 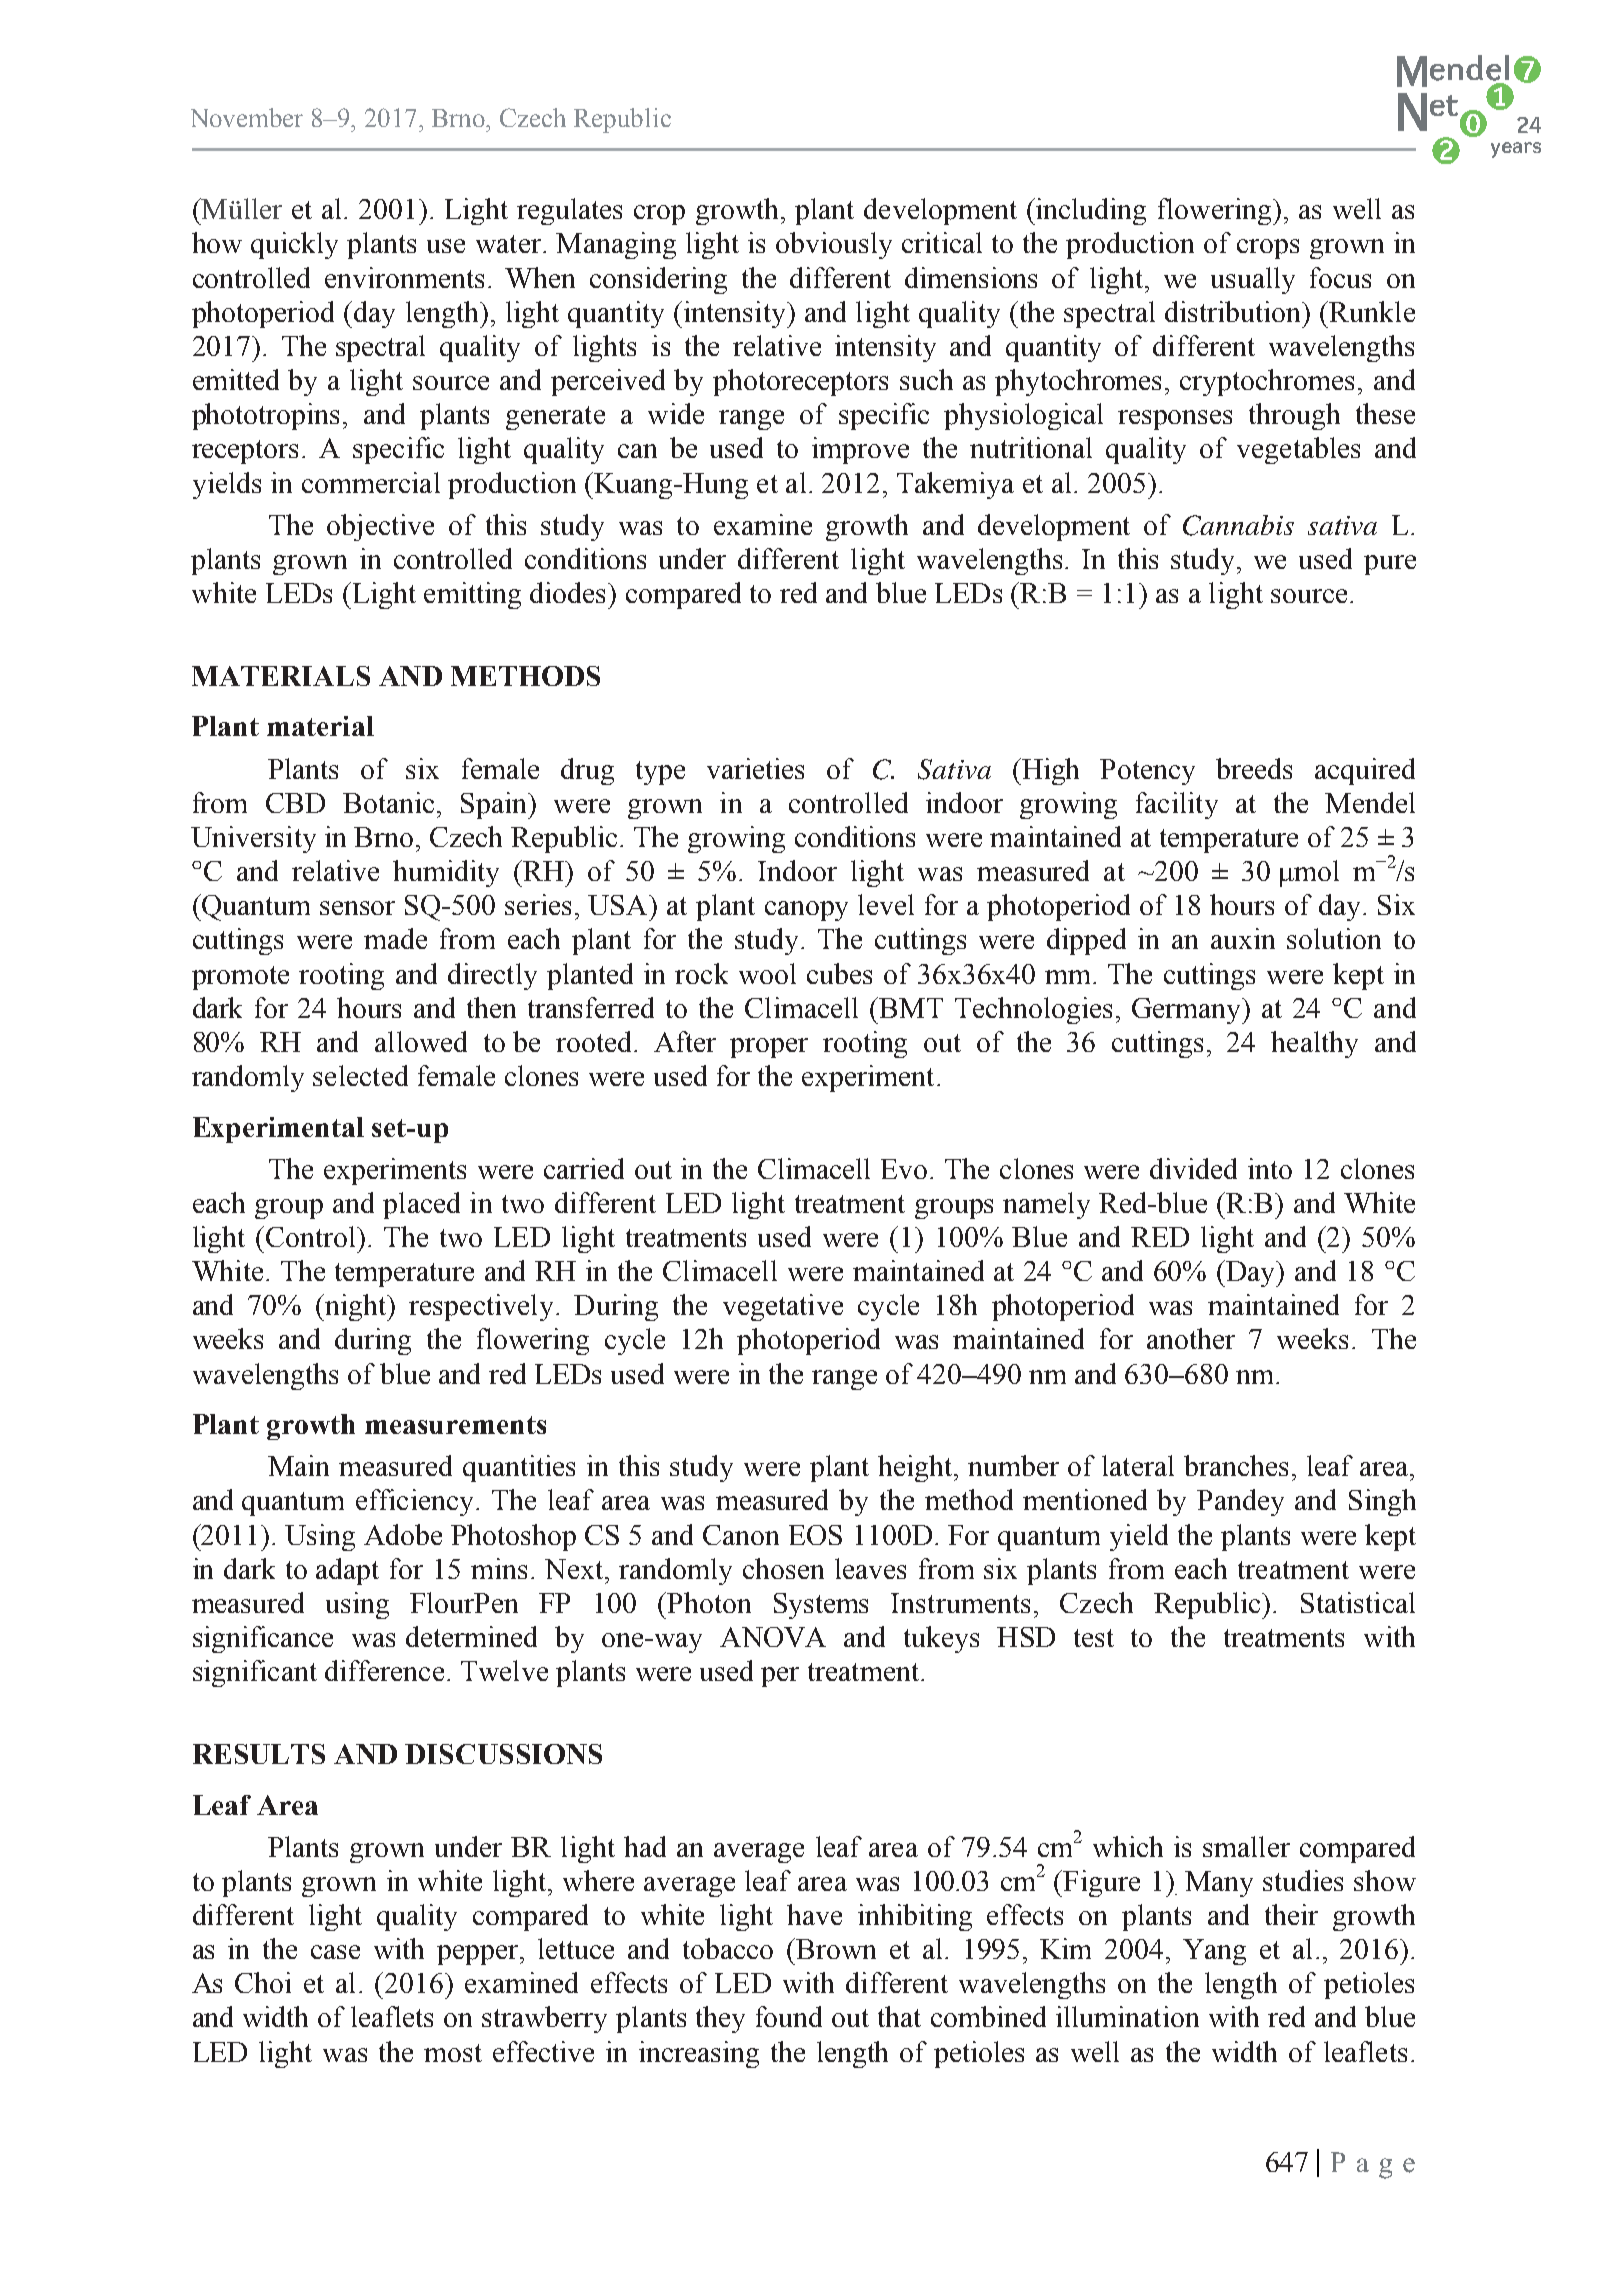 I want to click on quickly, so click(x=294, y=245).
